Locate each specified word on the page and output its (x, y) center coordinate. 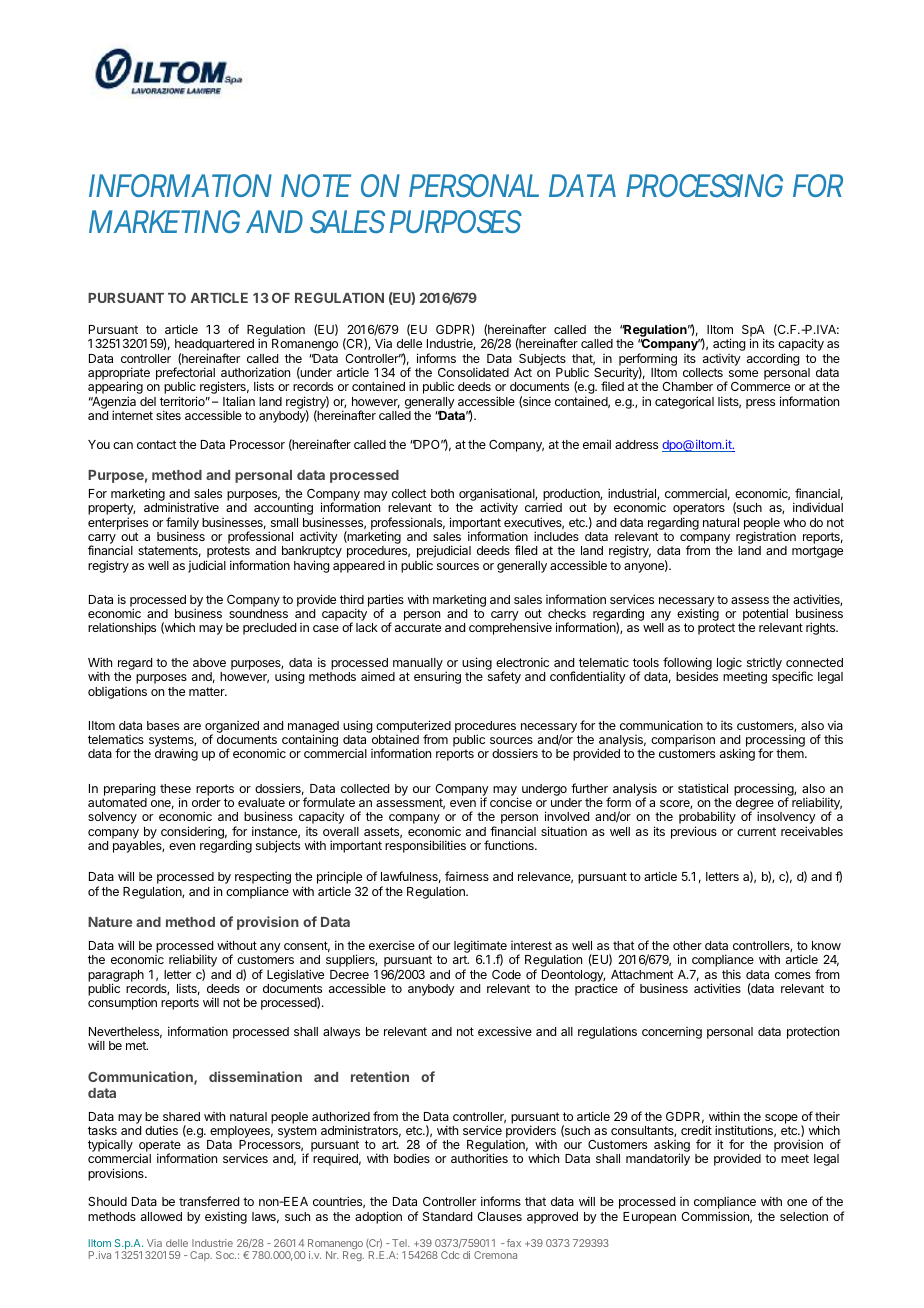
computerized (413, 727)
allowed (161, 1216)
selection (804, 1216)
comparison (683, 742)
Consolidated (473, 372)
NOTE (316, 185)
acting (729, 344)
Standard (447, 1216)
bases (163, 725)
